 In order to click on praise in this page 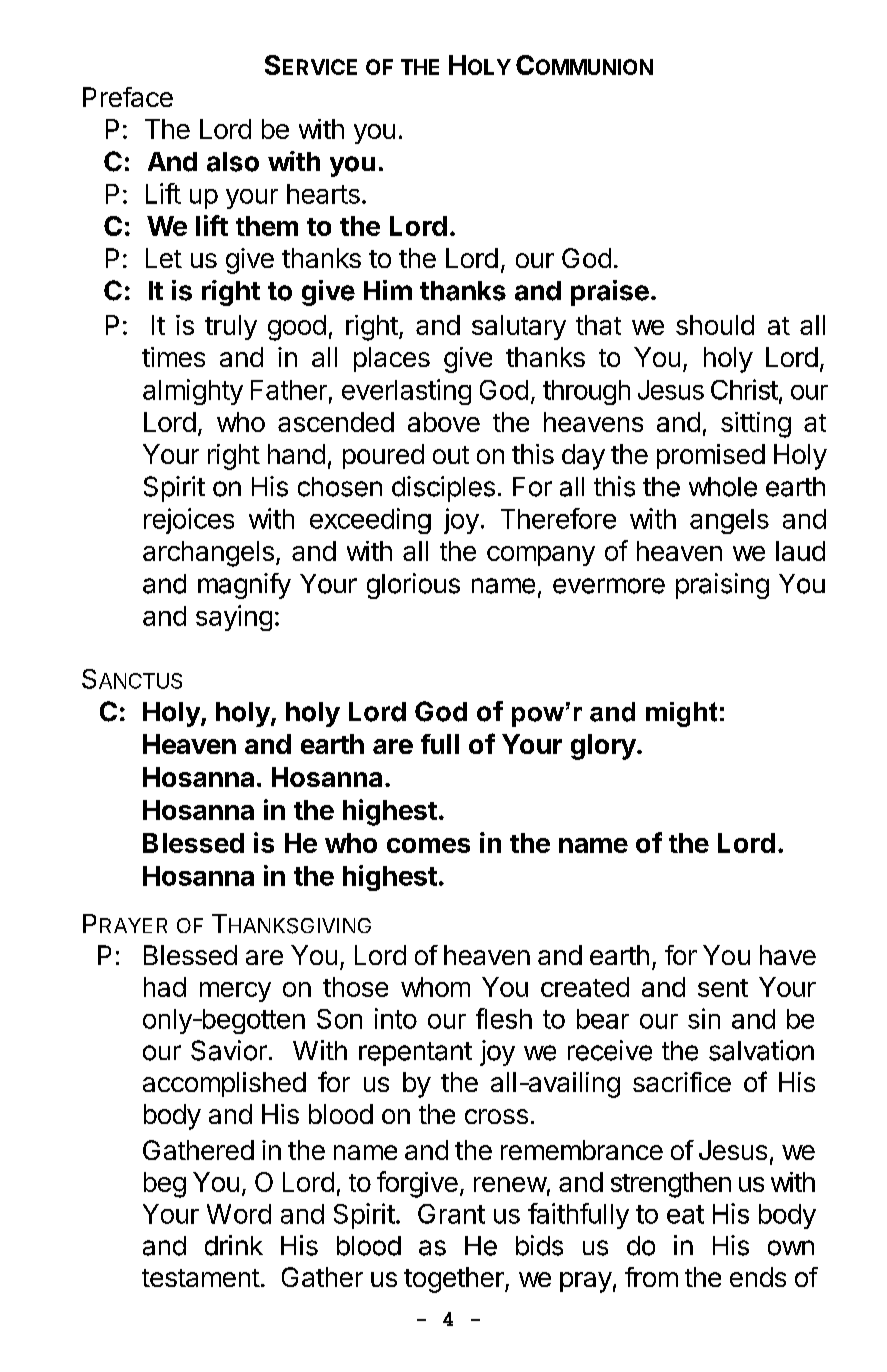, I will do `click(610, 293)`.
